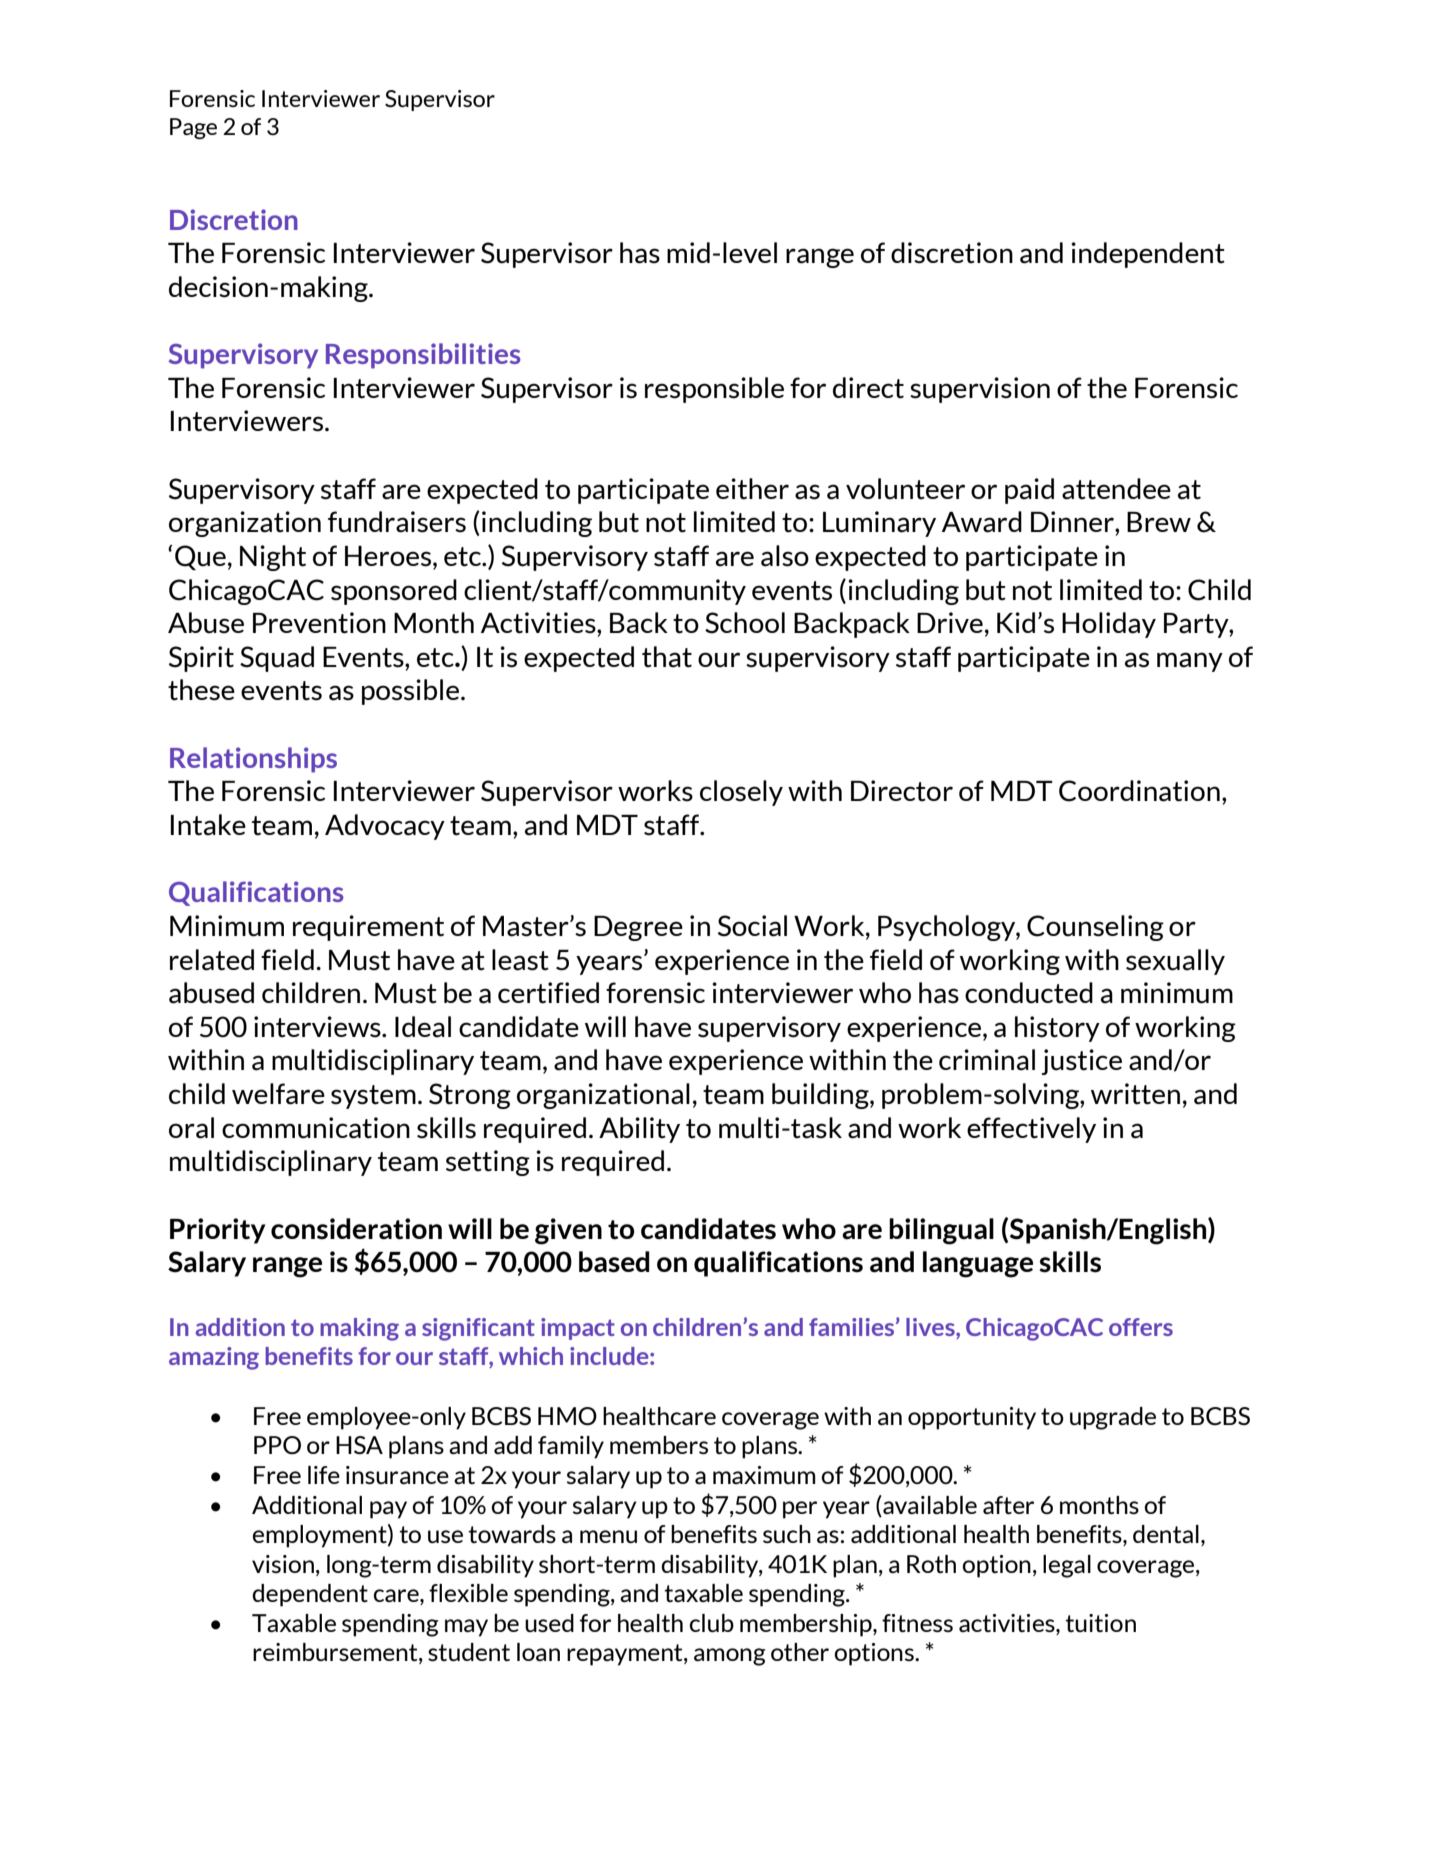  Describe the element at coordinates (568, 1231) in the screenshot. I see `given` at that location.
